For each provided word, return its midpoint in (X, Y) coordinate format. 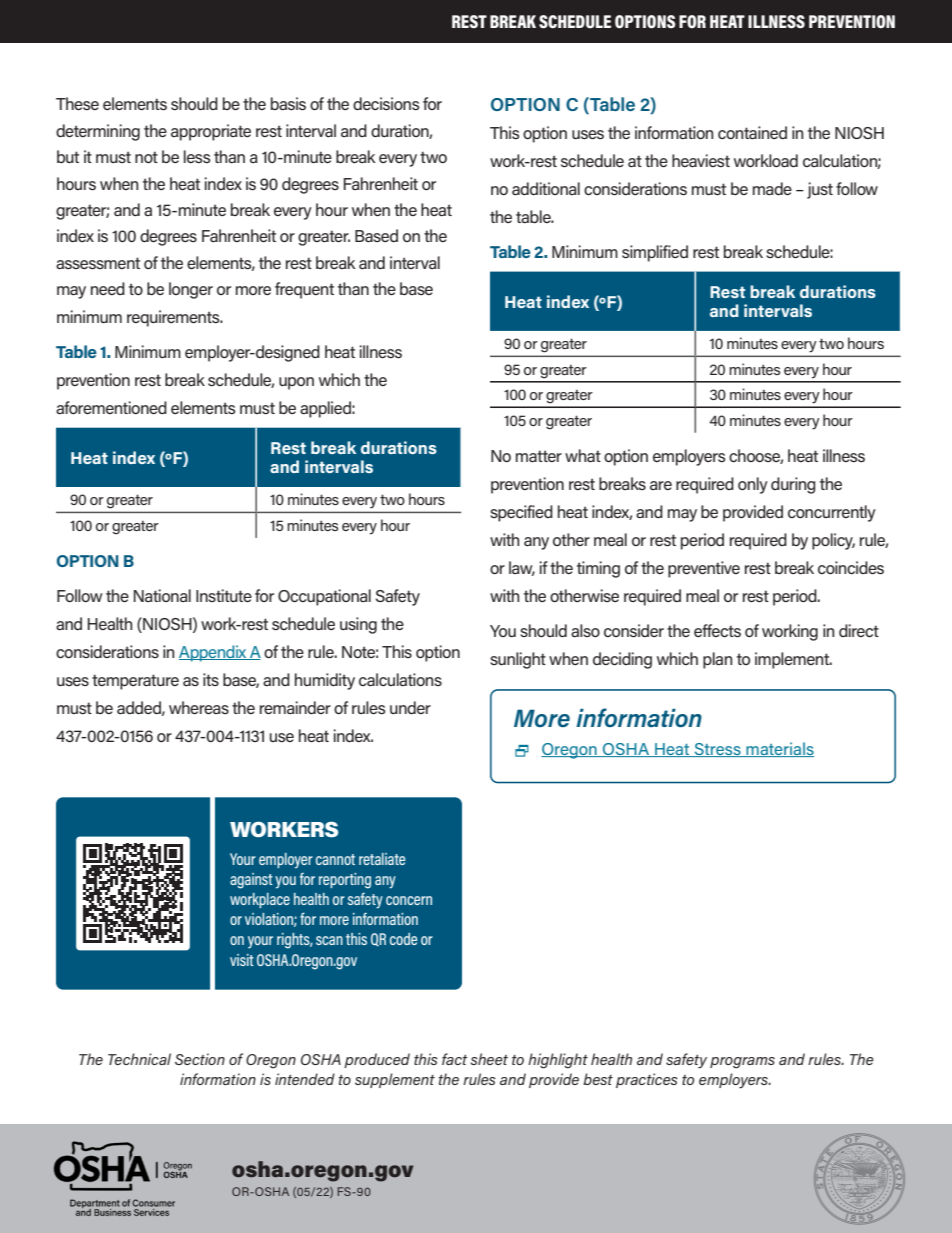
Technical (139, 1059)
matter (539, 456)
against (251, 881)
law (522, 568)
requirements (174, 318)
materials (779, 749)
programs (742, 1063)
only (753, 485)
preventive (704, 569)
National (162, 595)
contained (752, 132)
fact (455, 1059)
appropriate (211, 132)
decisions (386, 103)
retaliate (382, 859)
